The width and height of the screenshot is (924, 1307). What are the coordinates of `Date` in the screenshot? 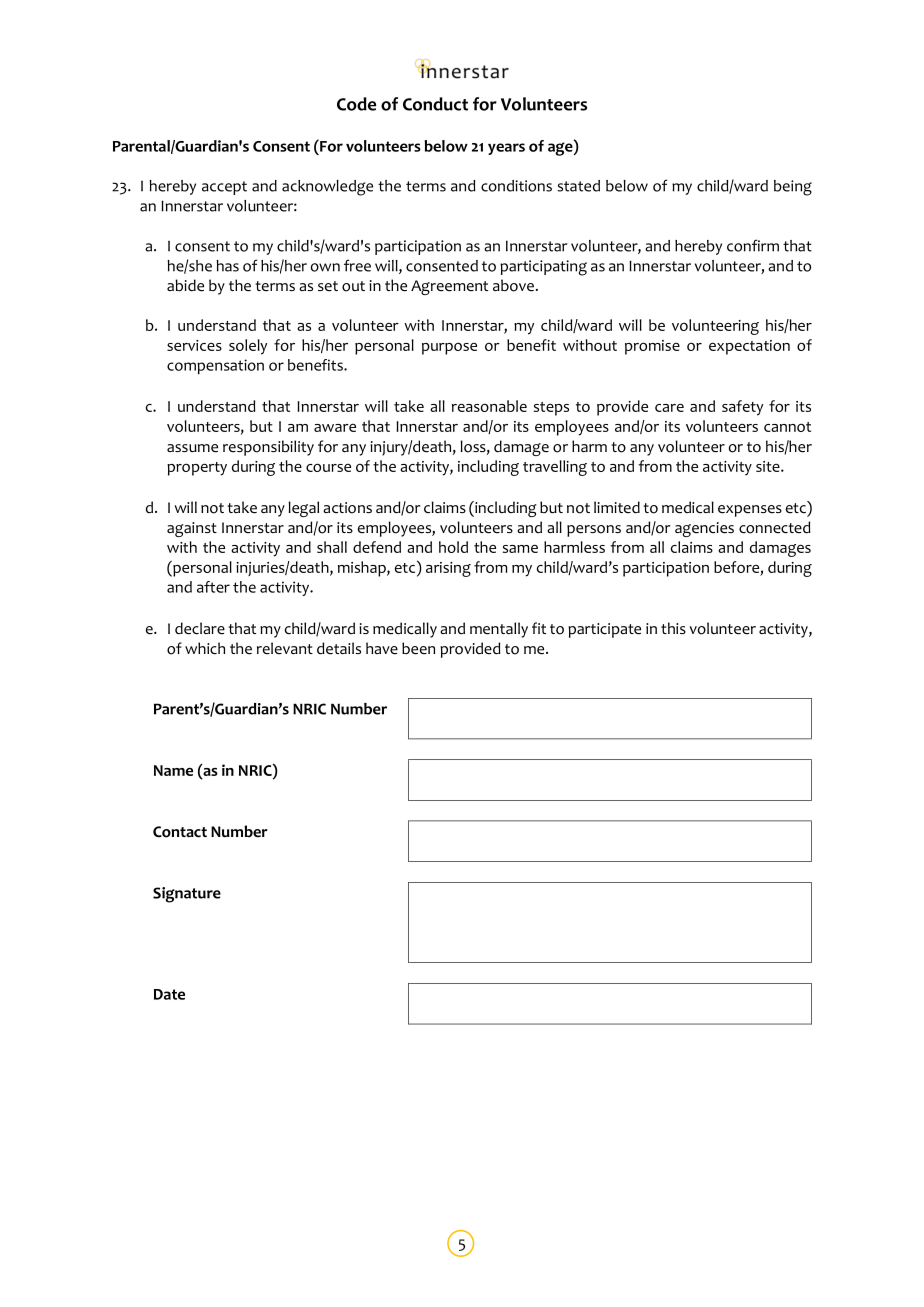 It's located at (169, 994).
